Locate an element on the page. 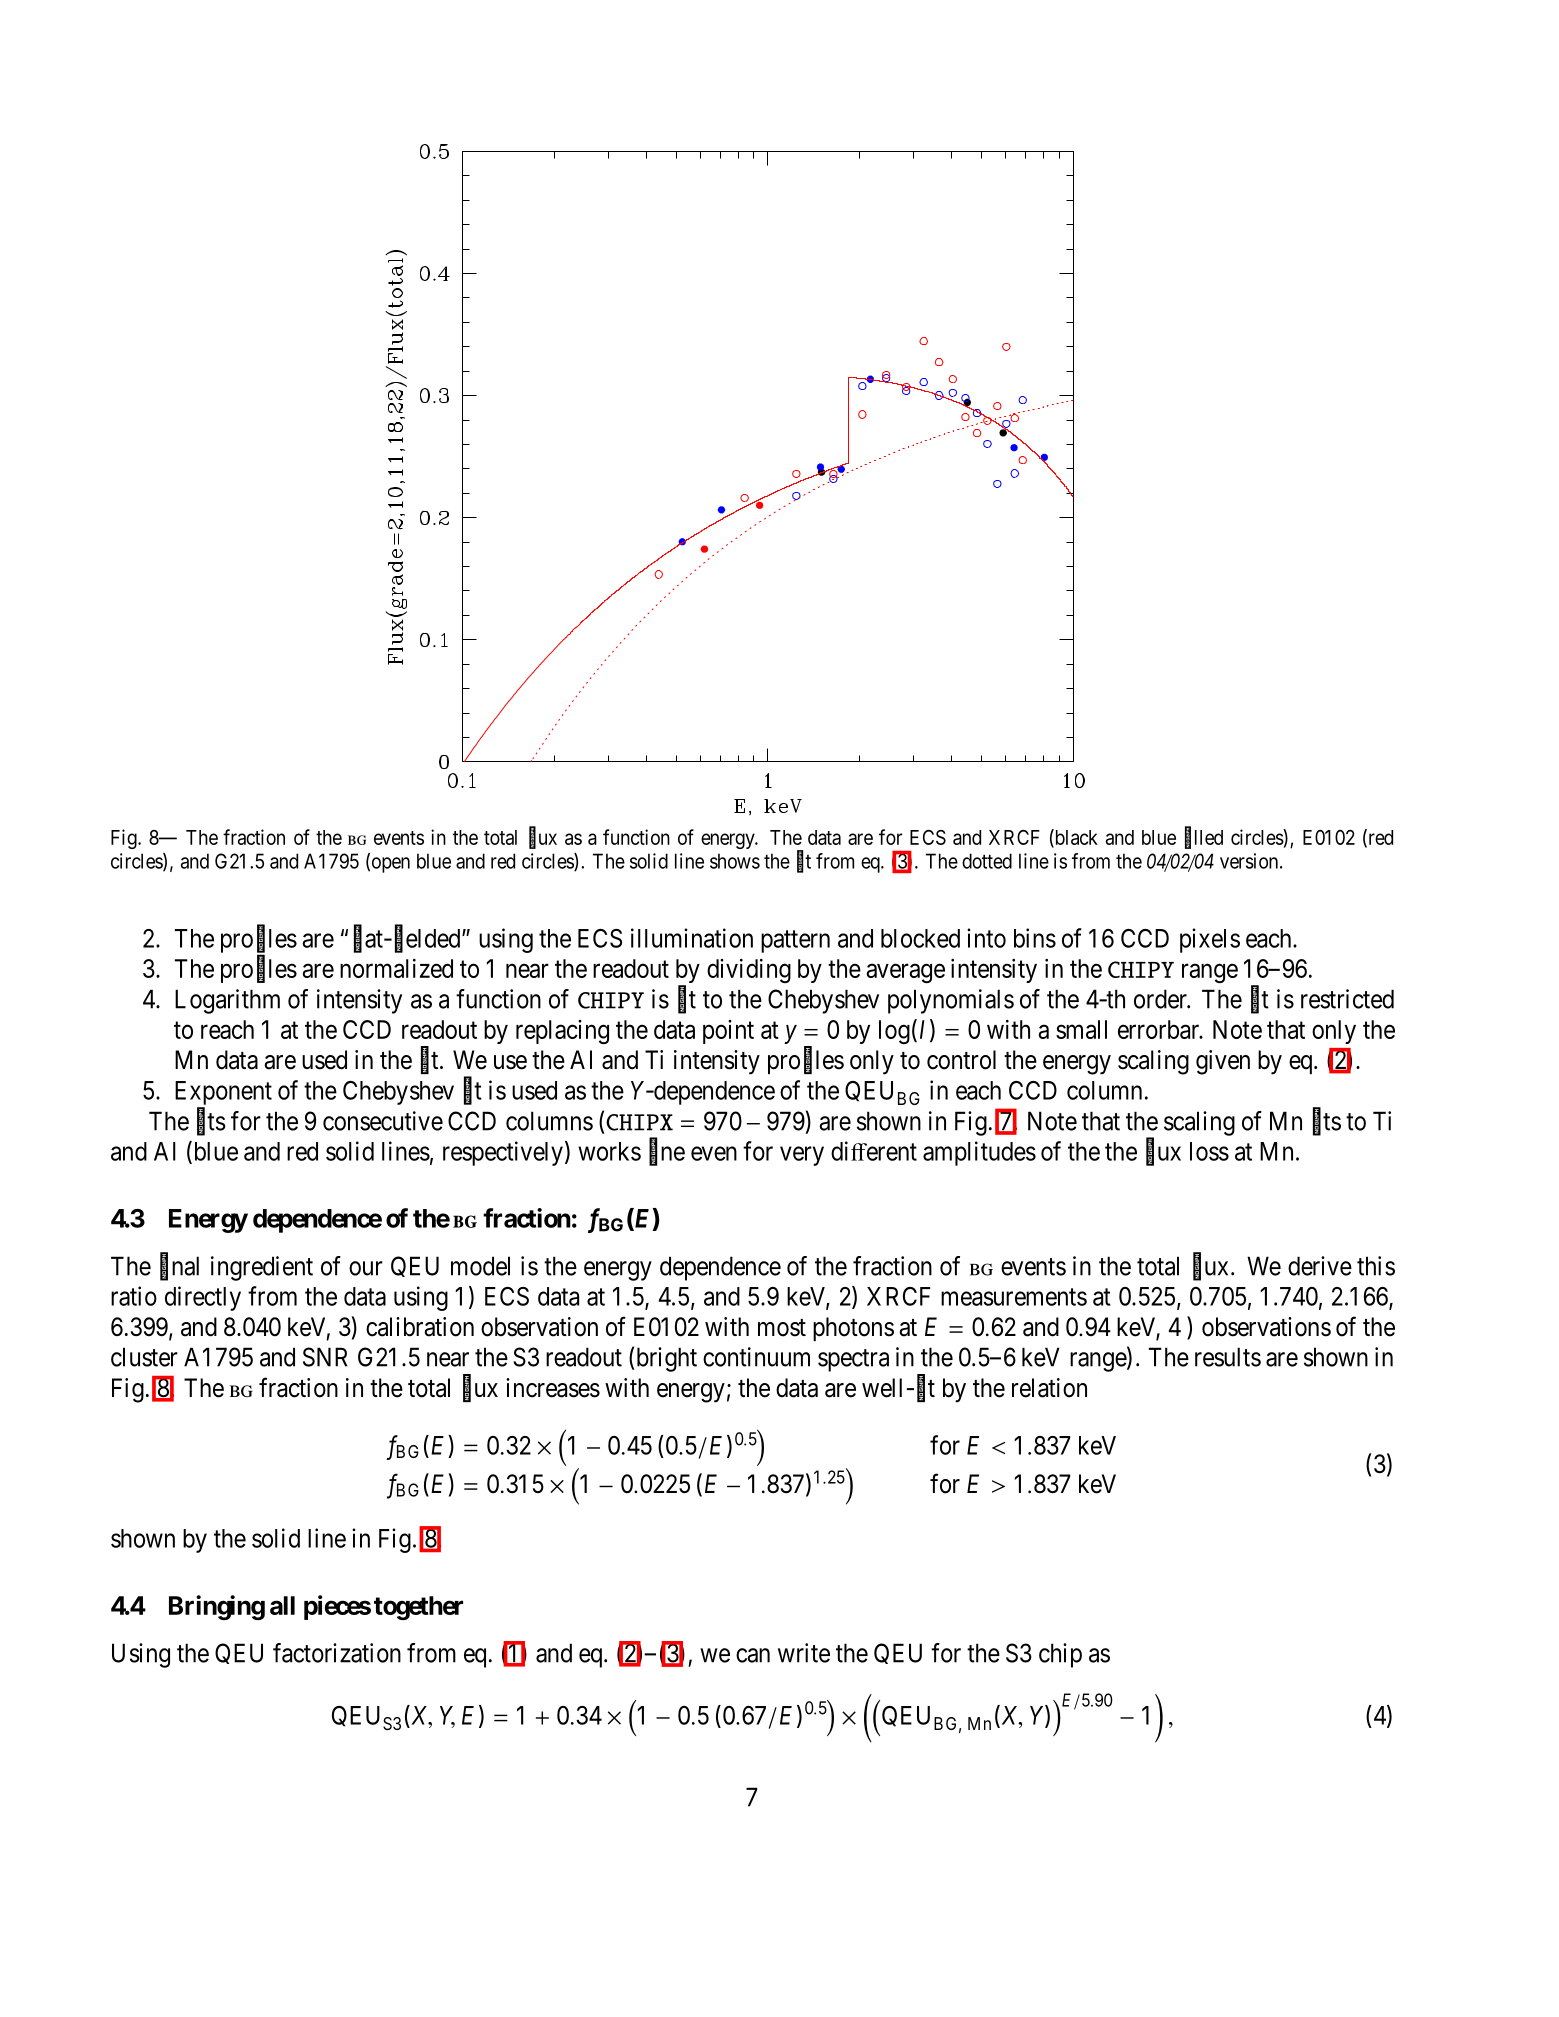 The height and width of the document is (2017, 1559). derive is located at coordinates (1320, 1266).
